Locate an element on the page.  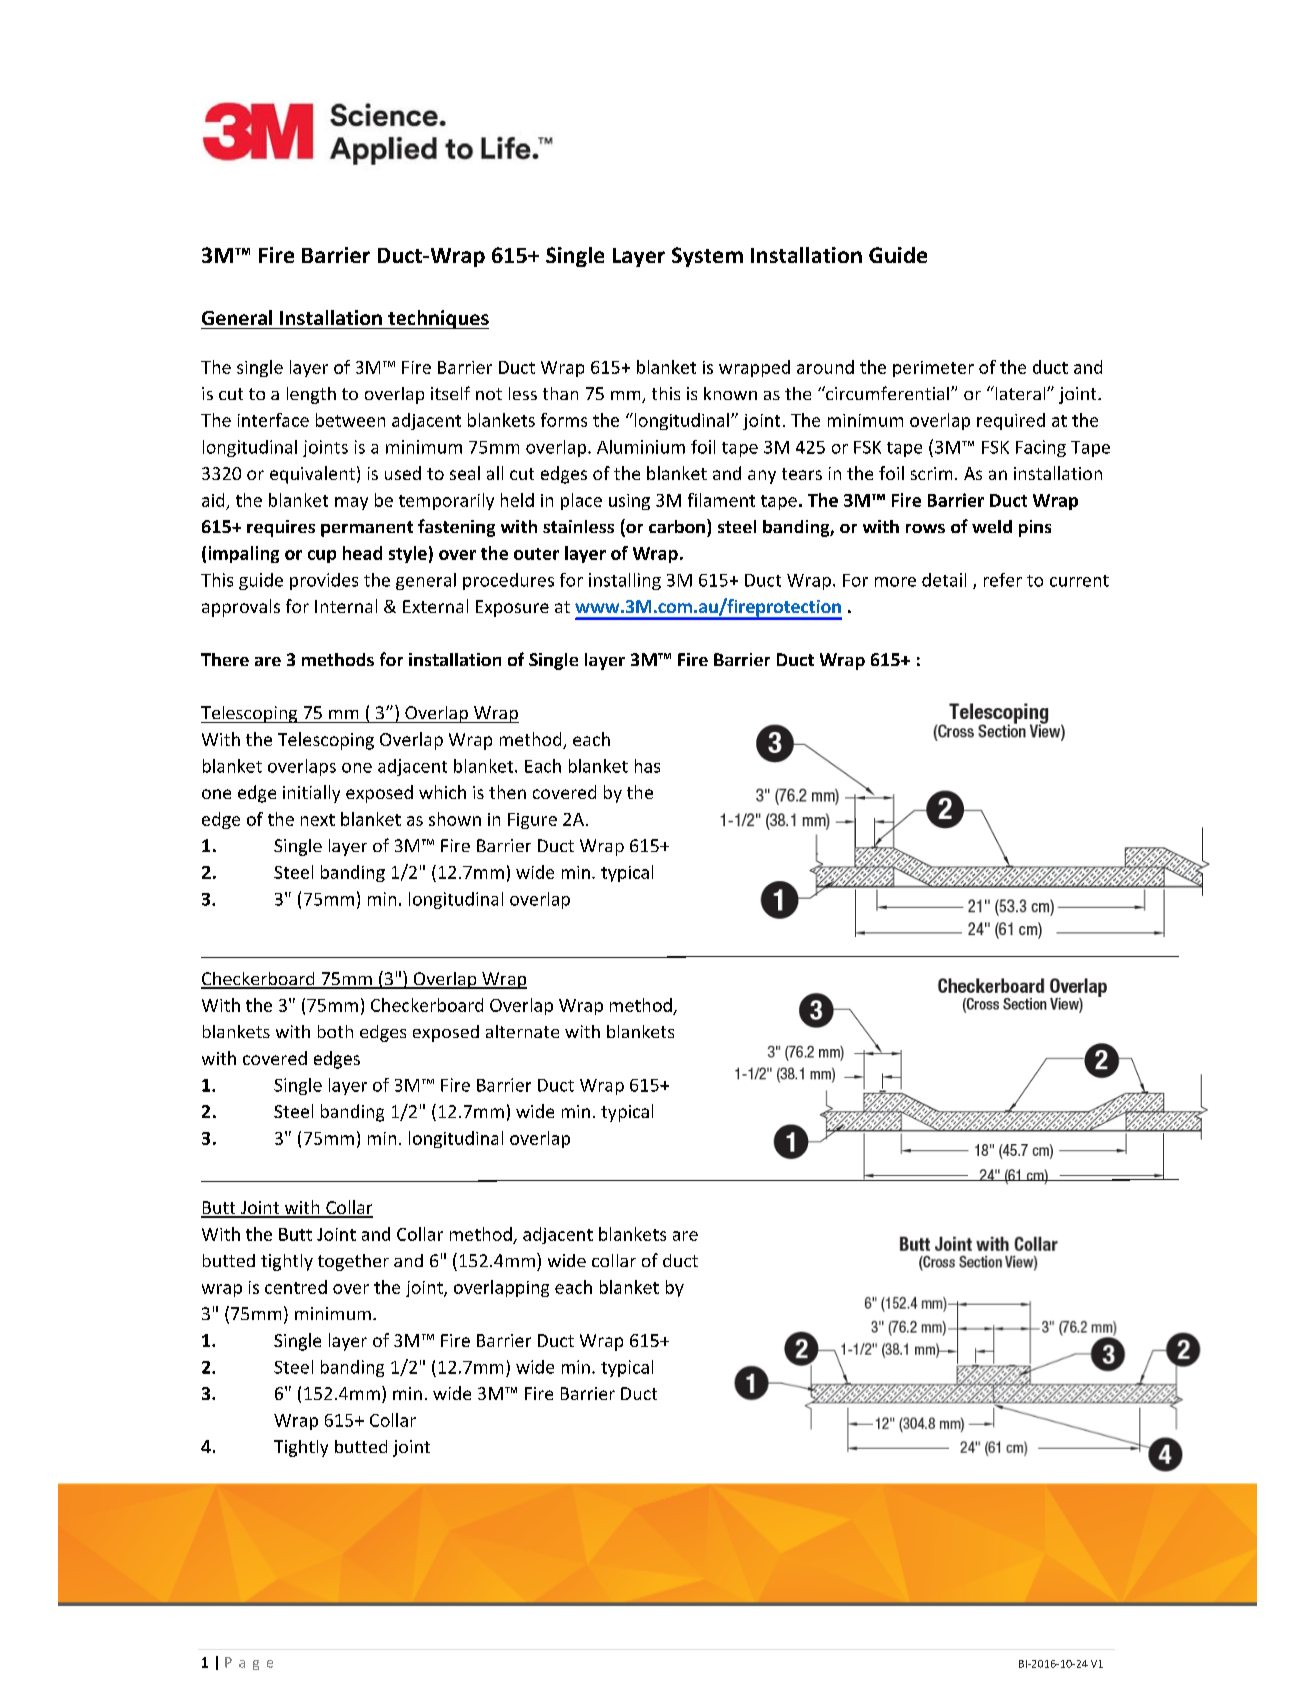
techniques is located at coordinates (437, 319).
